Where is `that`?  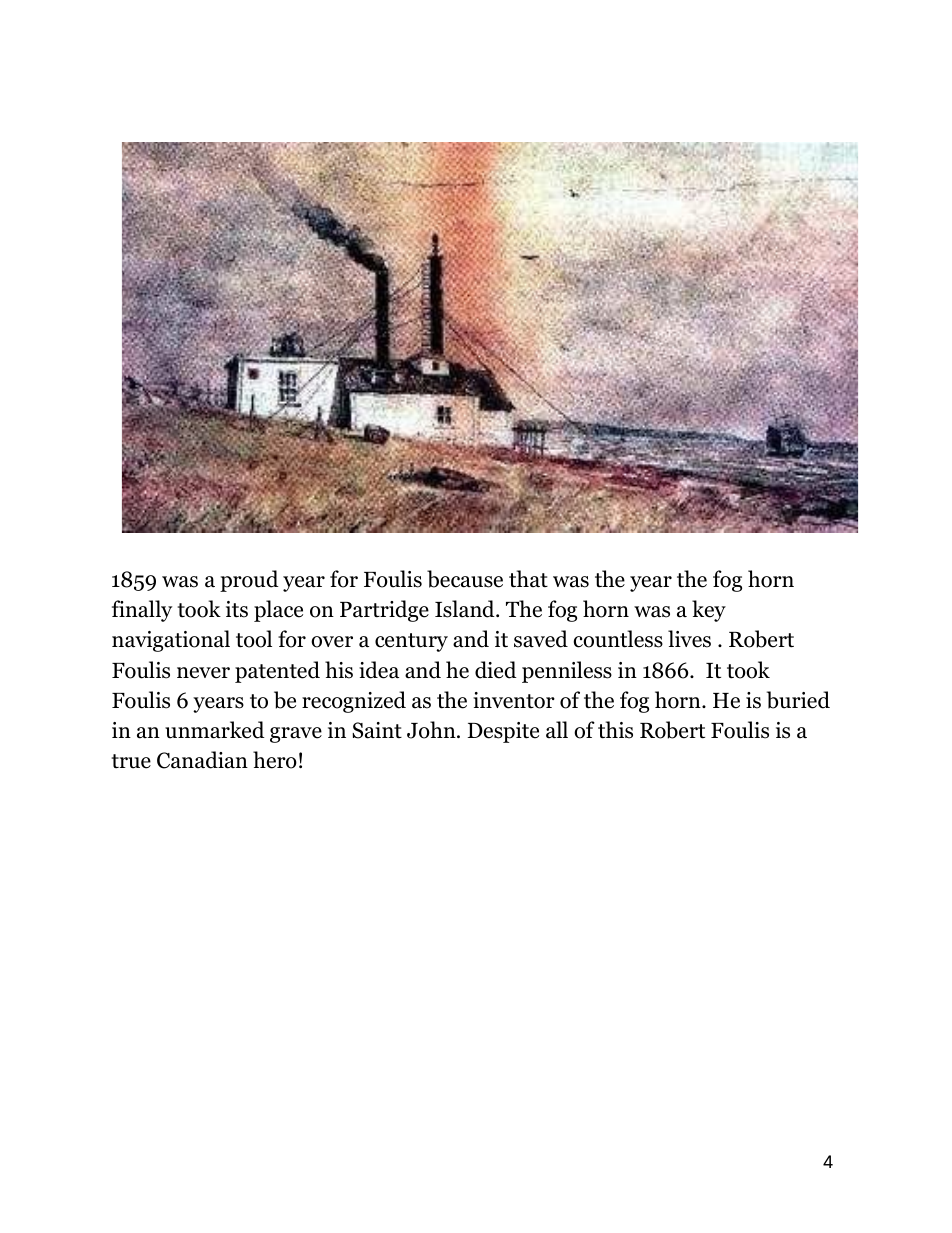
that is located at coordinates (528, 579).
